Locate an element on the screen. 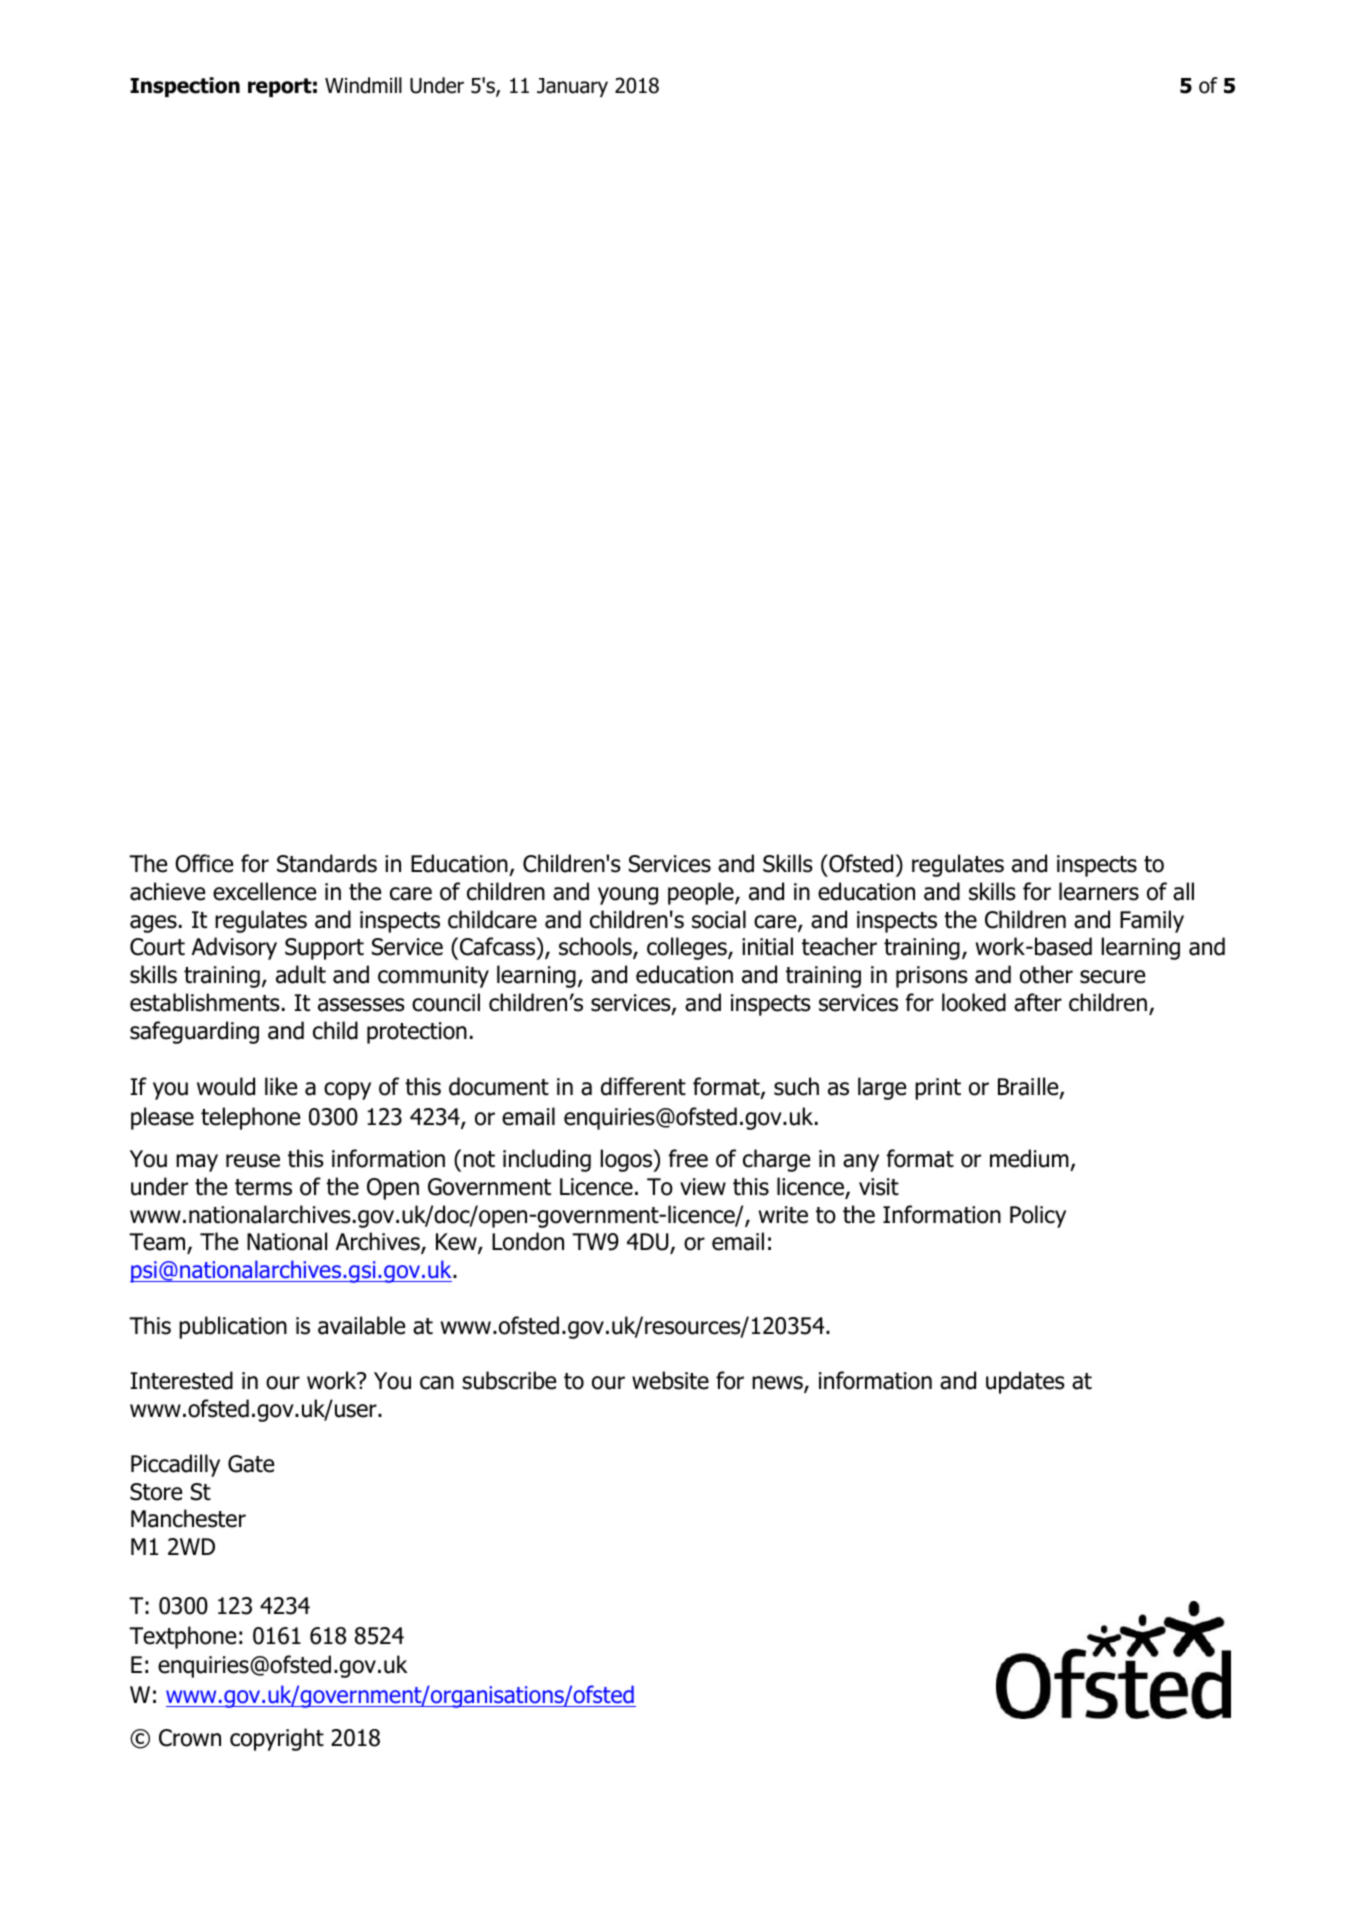 The width and height of the screenshot is (1366, 1932). website is located at coordinates (670, 1380).
